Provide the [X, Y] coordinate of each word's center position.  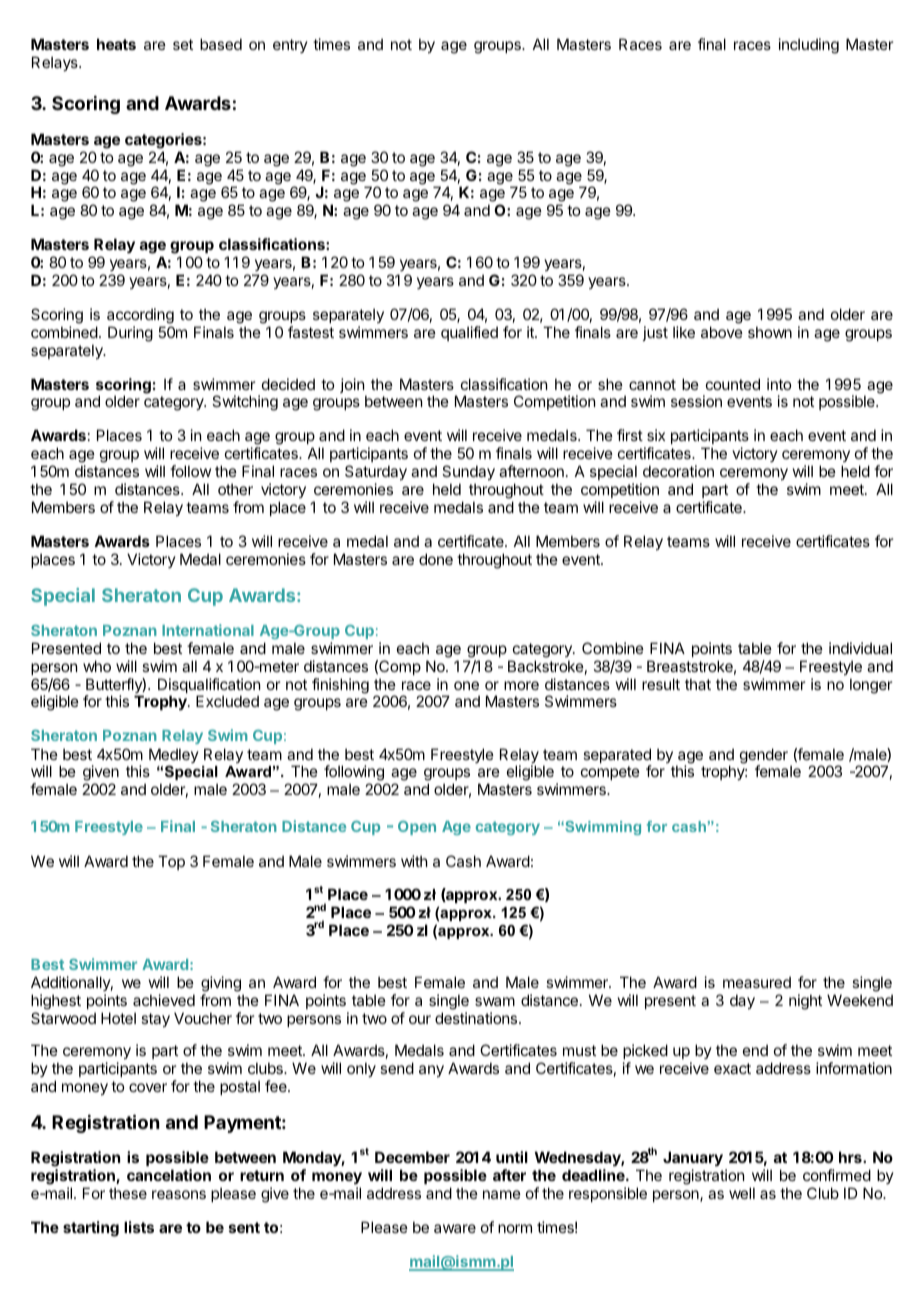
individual [860, 648]
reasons [179, 1194]
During [130, 334]
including [809, 46]
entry [290, 46]
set [183, 44]
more [521, 685]
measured [757, 982]
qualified [469, 333]
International [208, 630]
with [414, 861]
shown [770, 332]
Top [171, 862]
